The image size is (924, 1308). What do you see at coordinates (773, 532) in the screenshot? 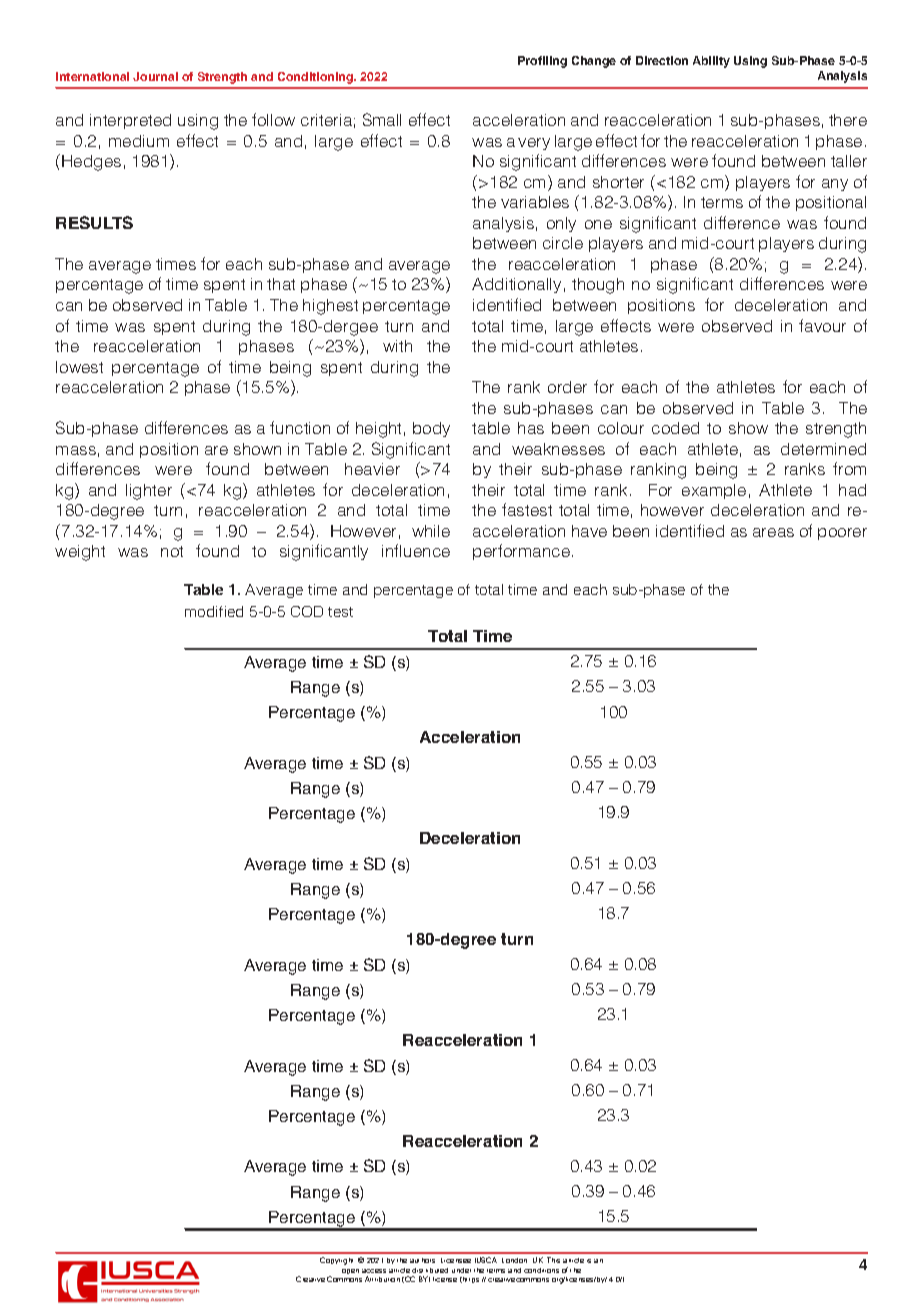
I see `areas` at bounding box center [773, 532].
